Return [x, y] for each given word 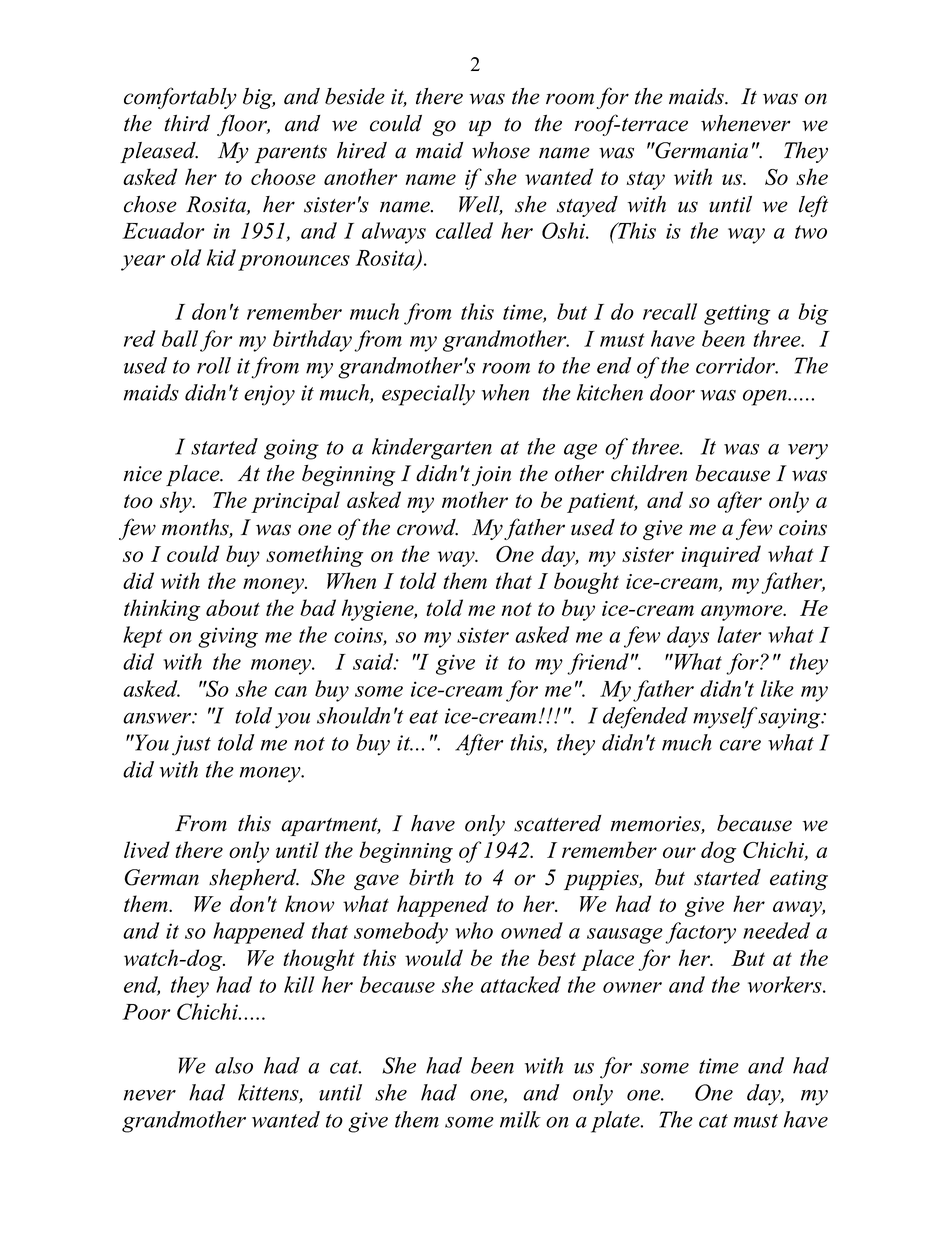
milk [520, 1119]
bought [586, 583]
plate [616, 1122]
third [187, 123]
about [233, 607]
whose [501, 150]
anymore [743, 613]
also [234, 1065]
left [813, 206]
